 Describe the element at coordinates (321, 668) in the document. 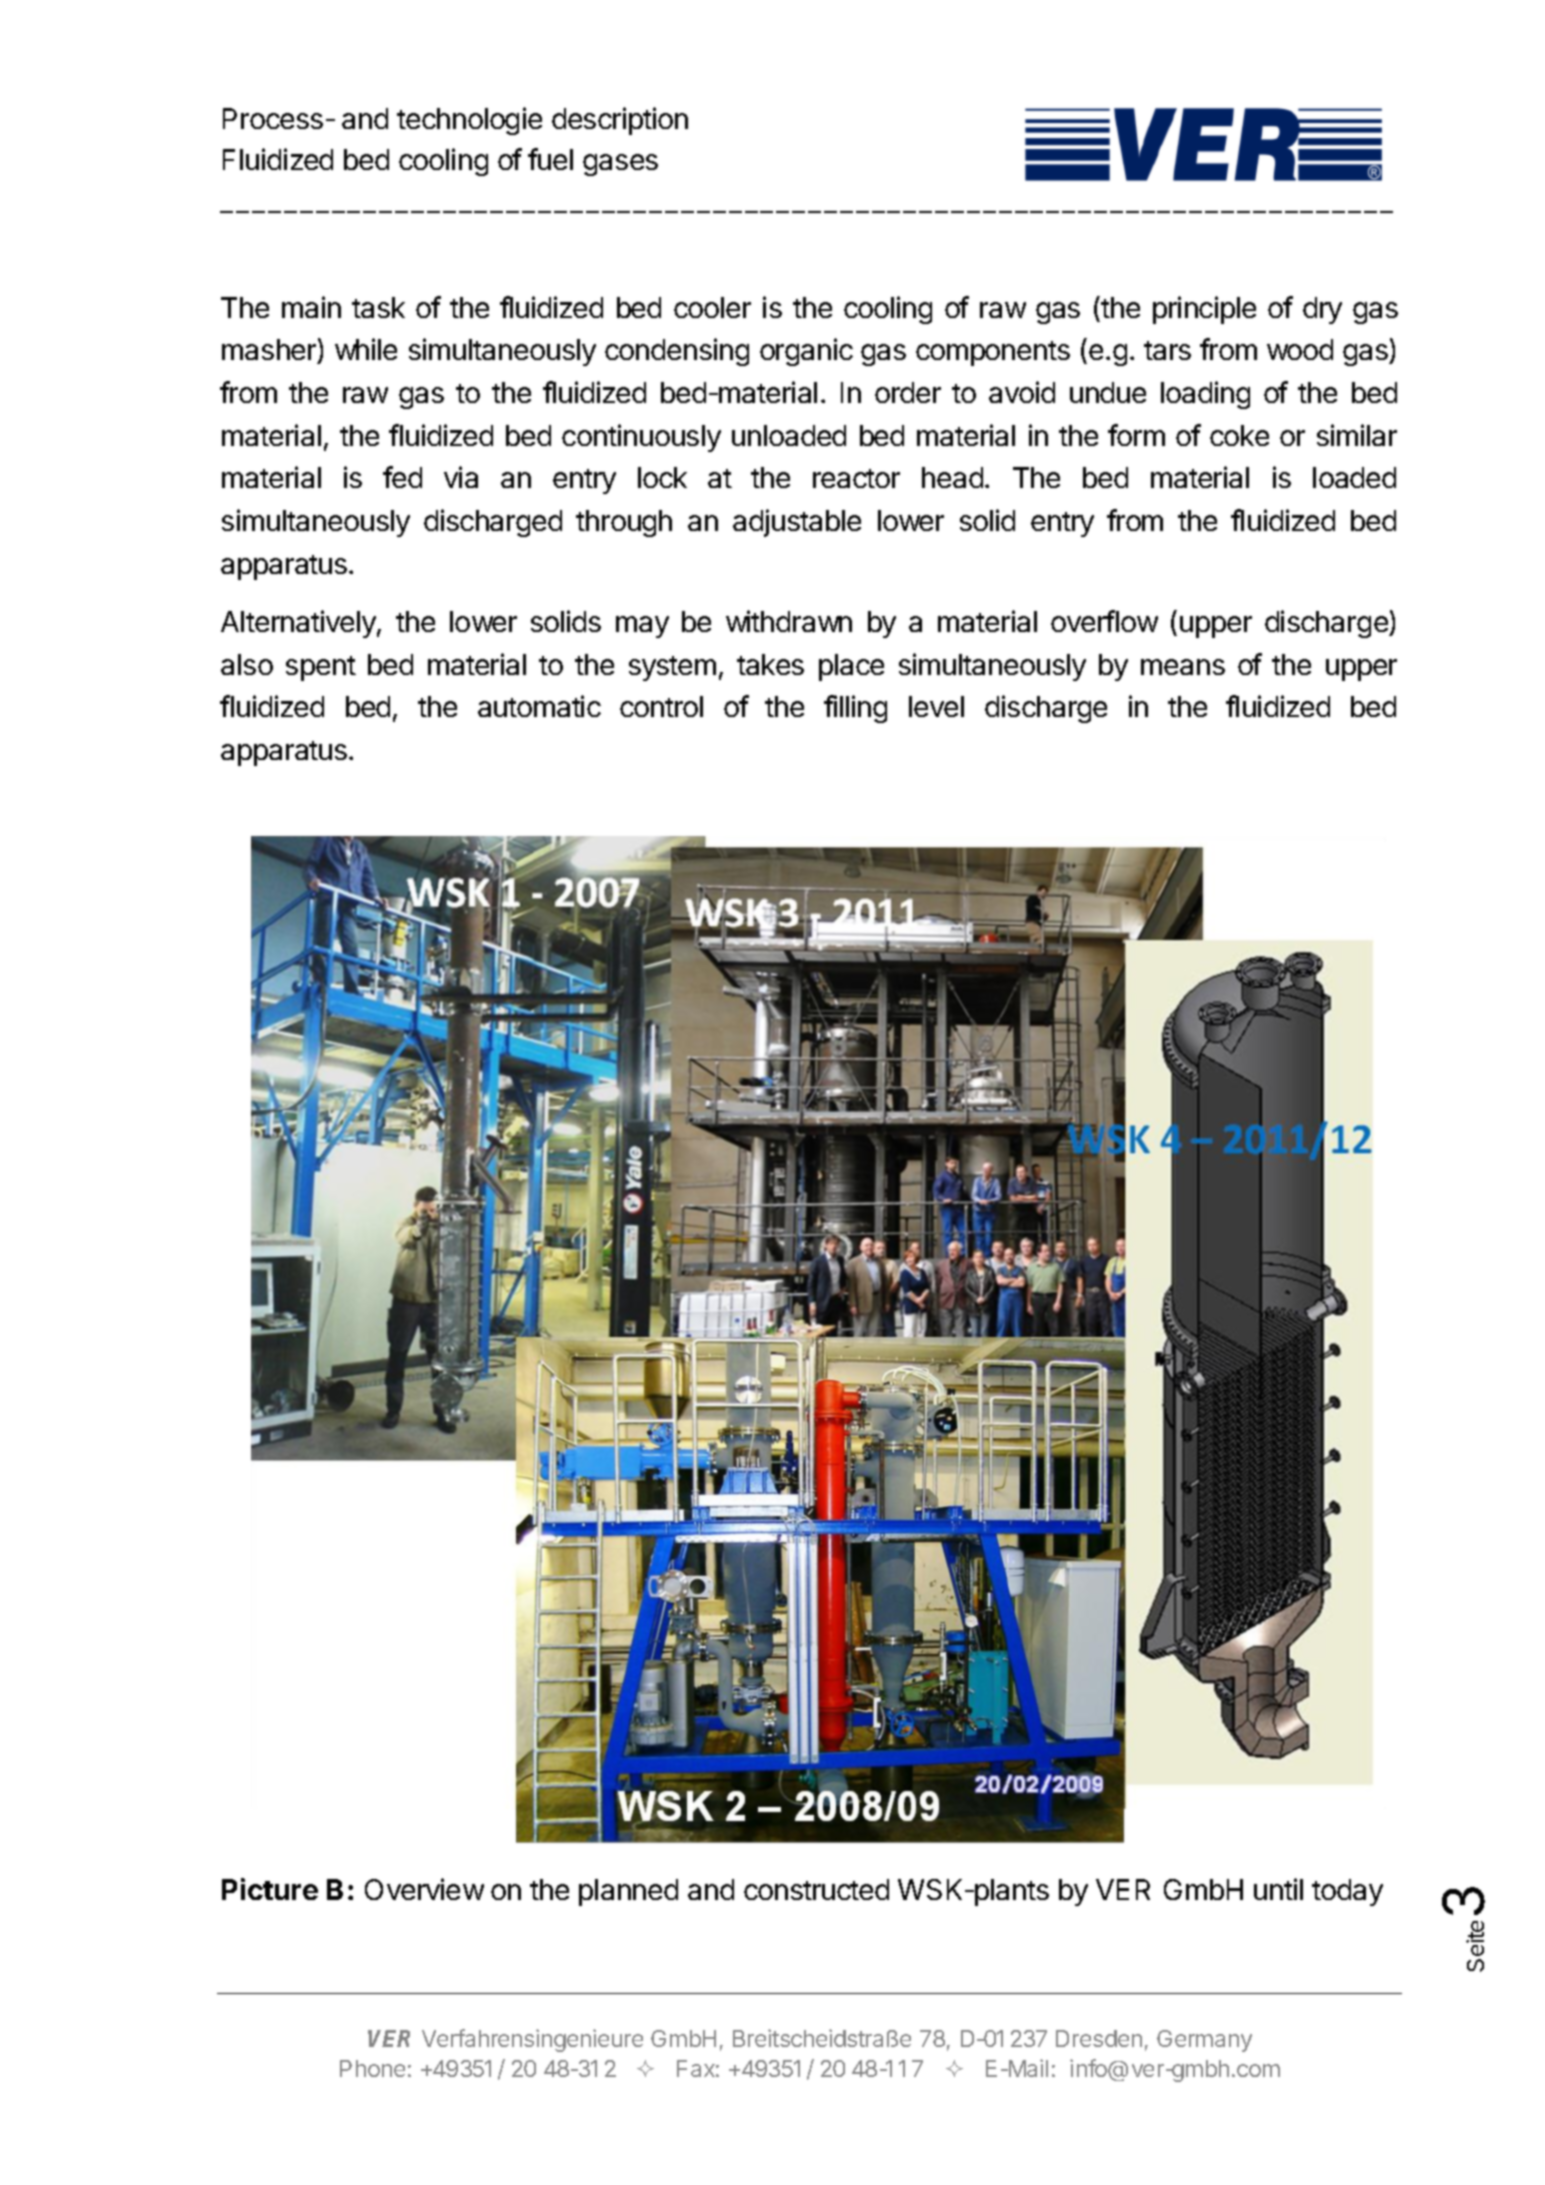

I see `spent` at that location.
